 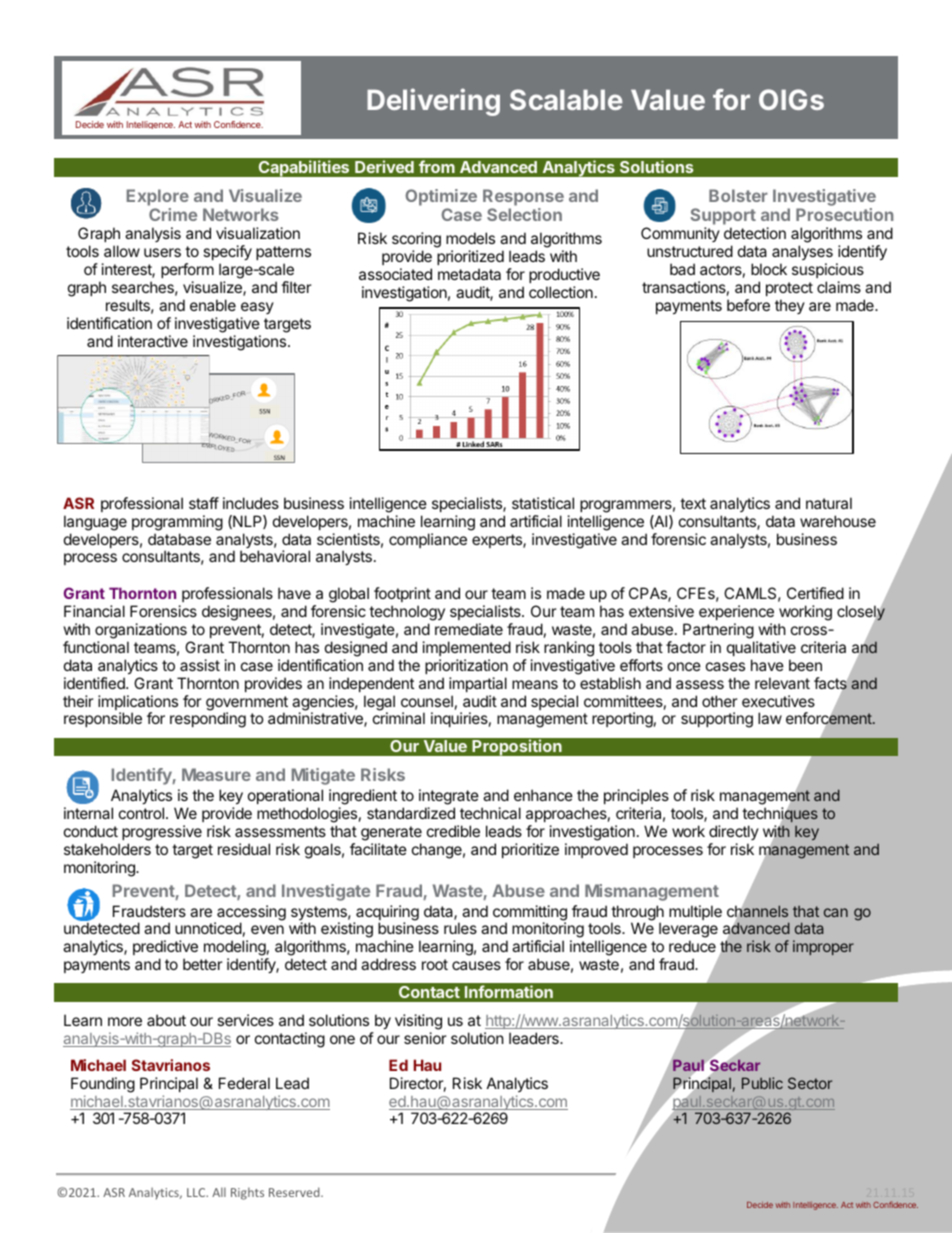 What do you see at coordinates (695, 912) in the screenshot?
I see `multiple` at bounding box center [695, 912].
